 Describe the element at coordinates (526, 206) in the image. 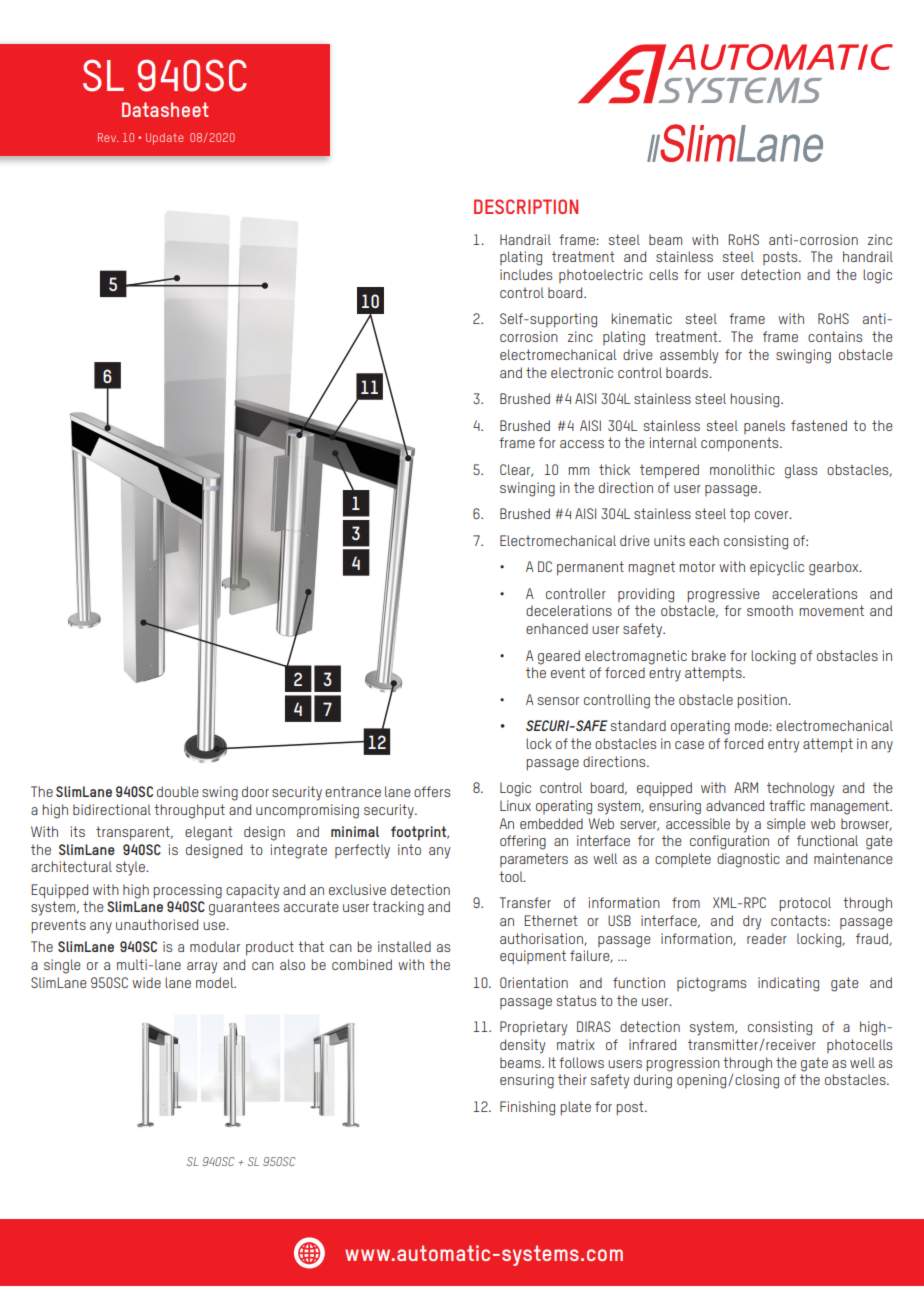

I see `DESCRIPTION` at that location.
